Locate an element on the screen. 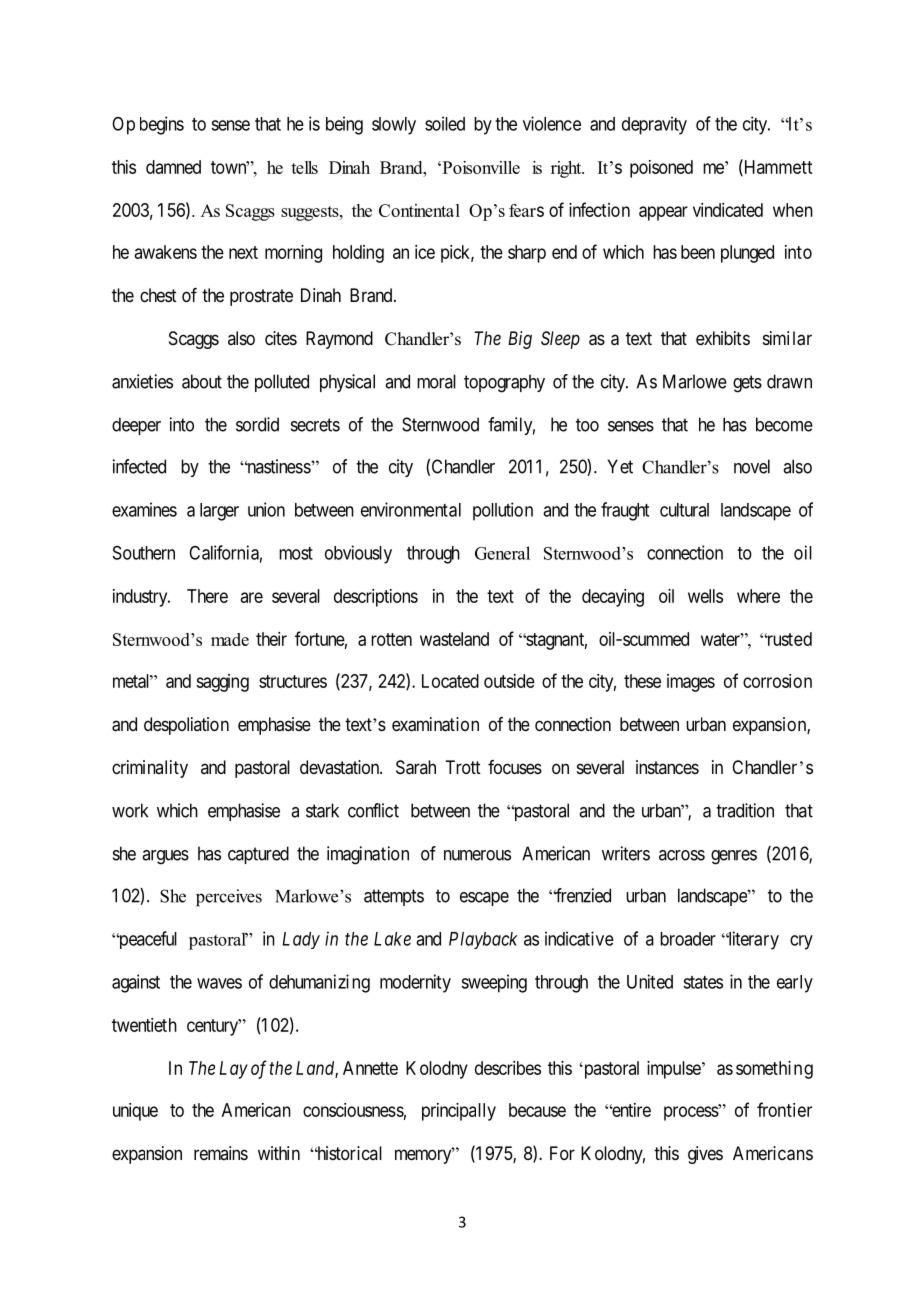 This screenshot has height=1308, width=924. remains is located at coordinates (221, 1153).
